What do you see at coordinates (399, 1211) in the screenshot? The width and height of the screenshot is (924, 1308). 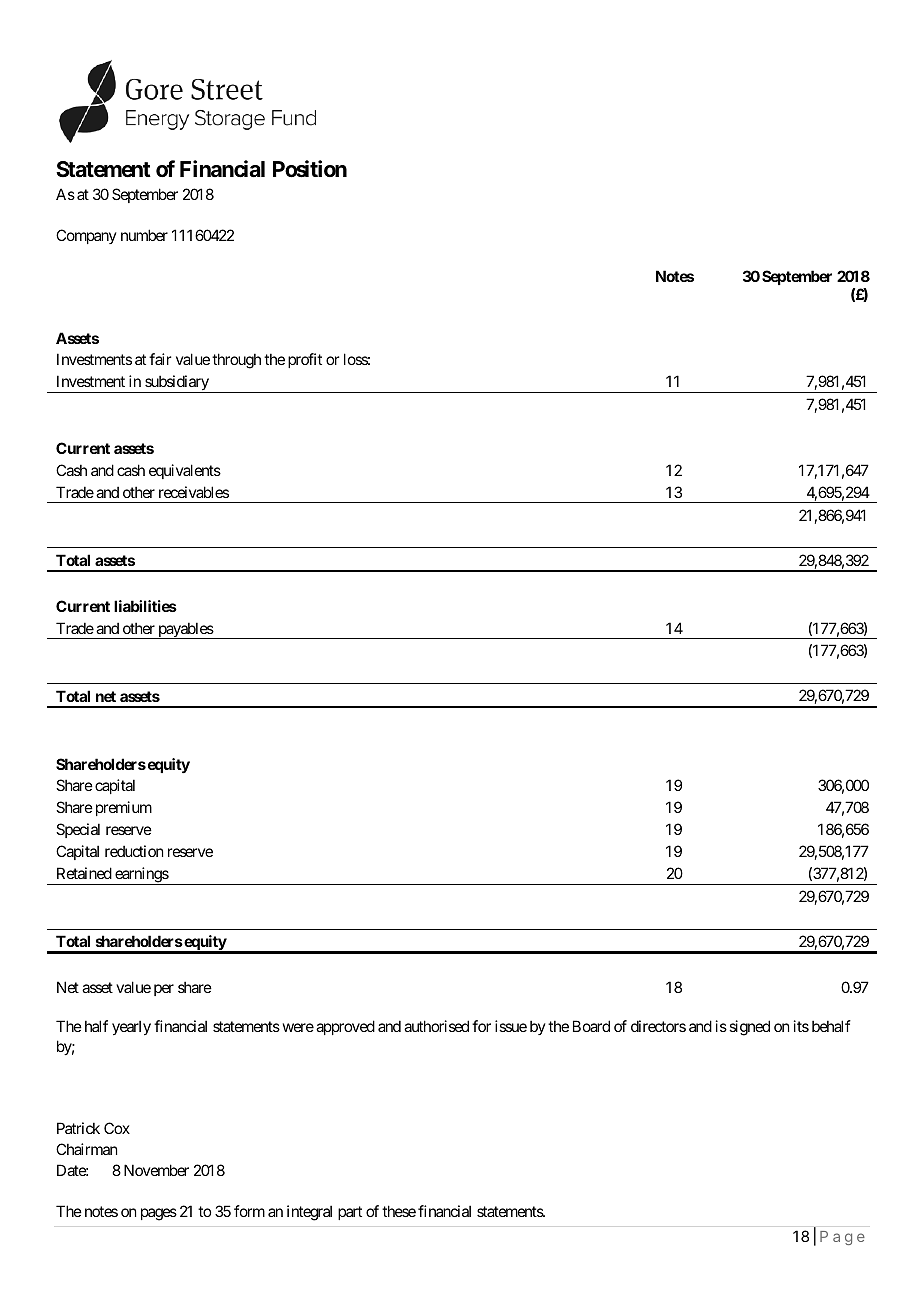 I see `these` at bounding box center [399, 1211].
